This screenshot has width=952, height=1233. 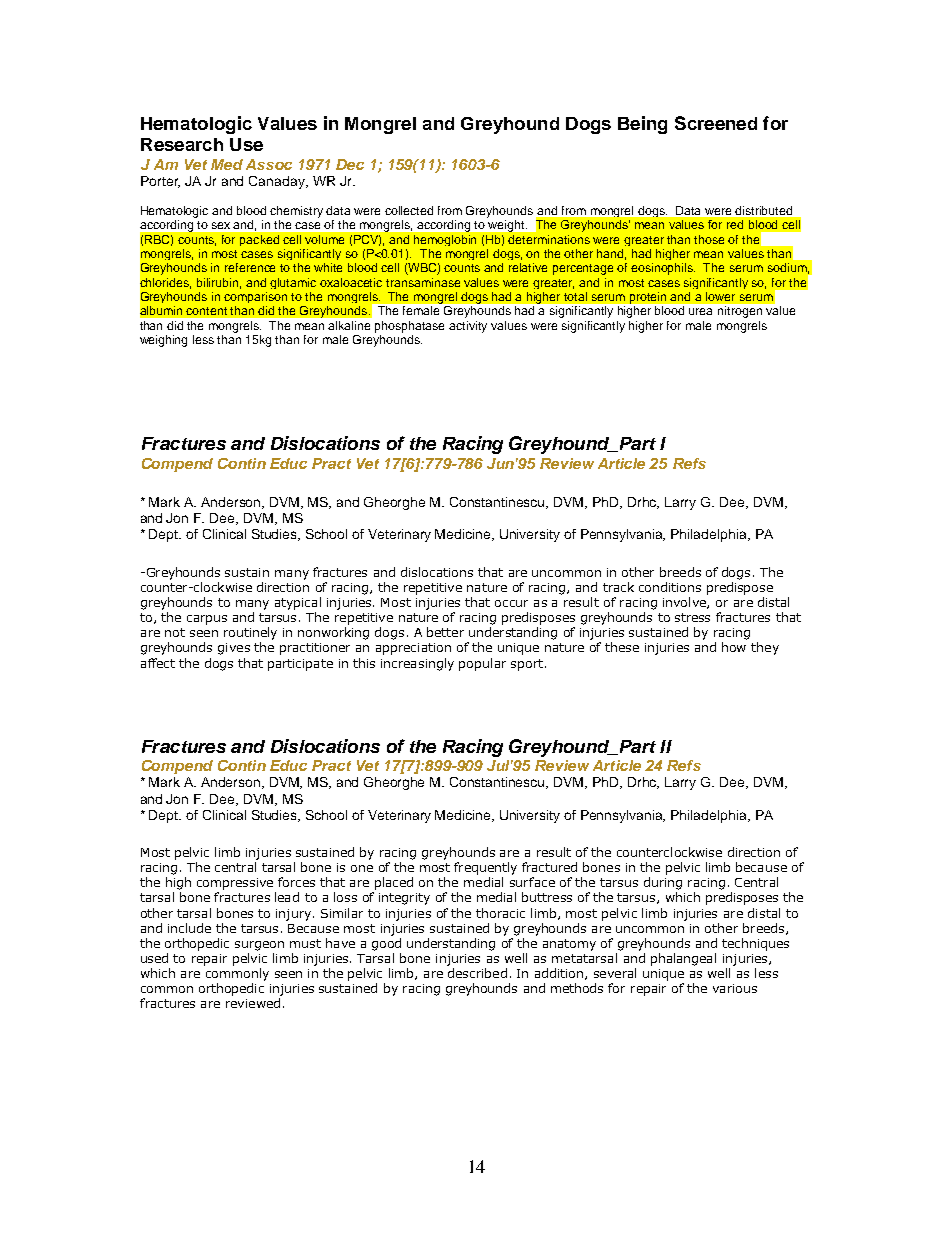 I want to click on described, so click(x=477, y=973).
